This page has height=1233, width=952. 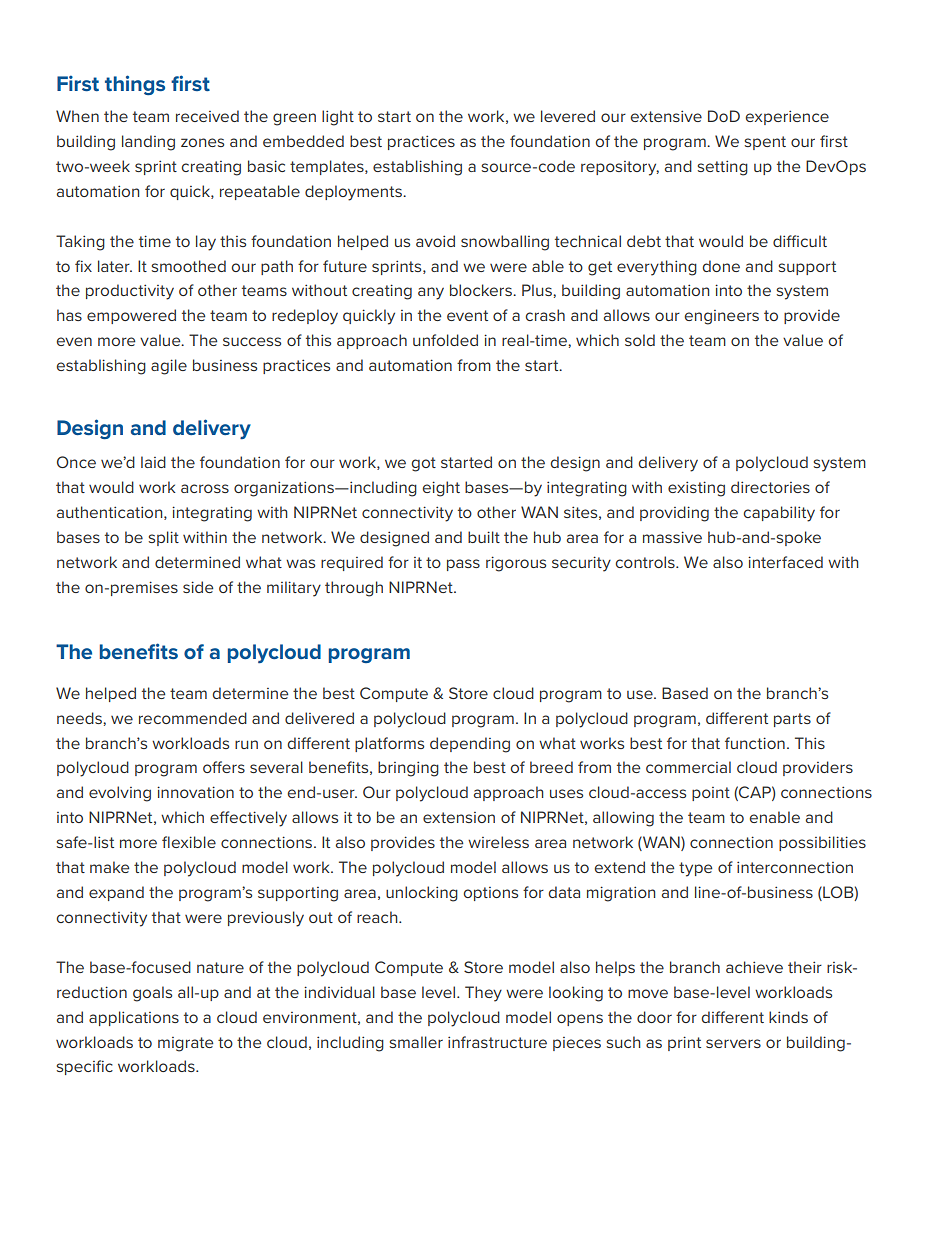 What do you see at coordinates (193, 718) in the page?
I see `recommended` at bounding box center [193, 718].
